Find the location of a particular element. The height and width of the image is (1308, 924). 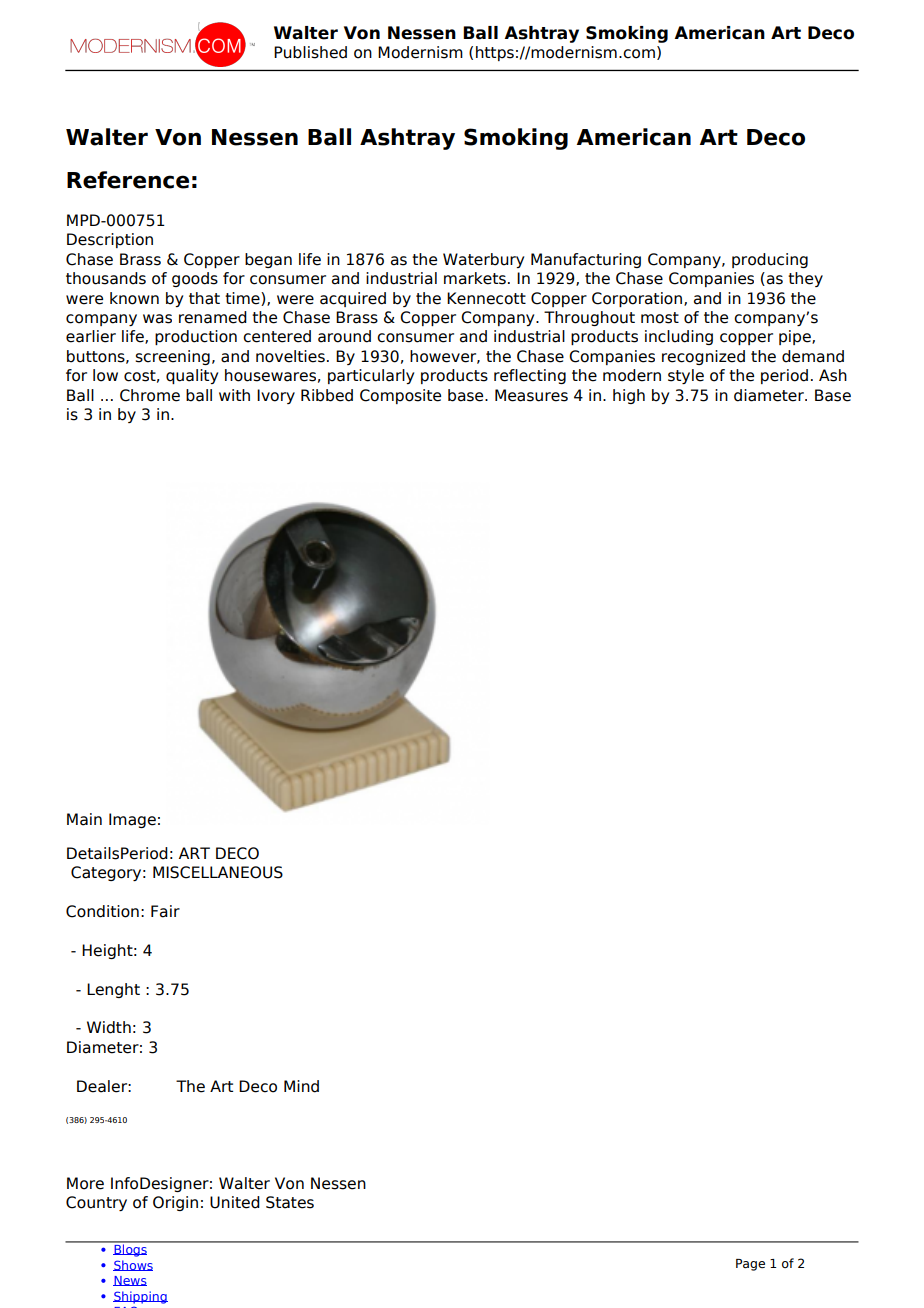

States is located at coordinates (290, 1202).
